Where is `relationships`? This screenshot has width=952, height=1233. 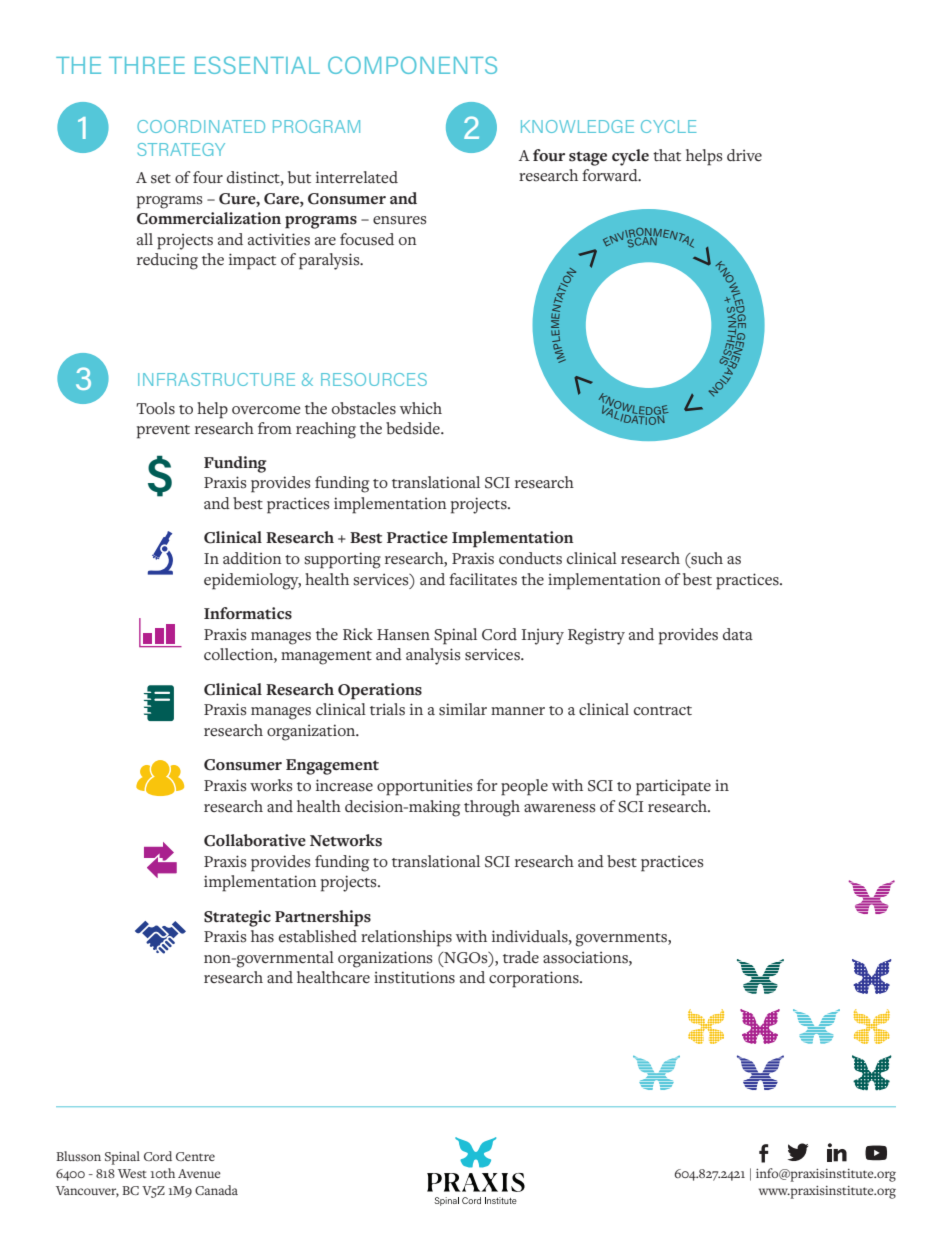 relationships is located at coordinates (406, 938).
